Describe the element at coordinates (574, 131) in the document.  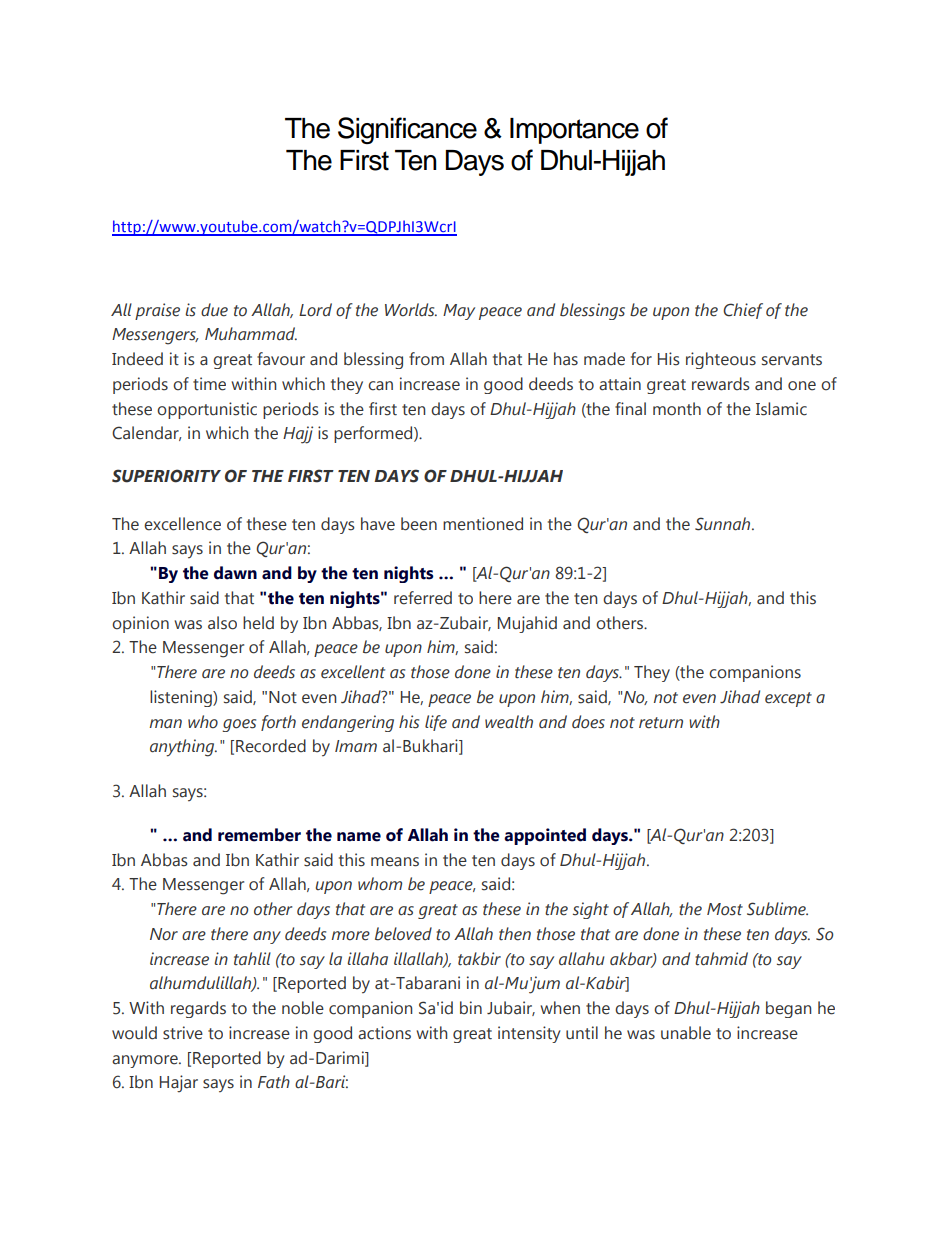
I see `Importance` at that location.
